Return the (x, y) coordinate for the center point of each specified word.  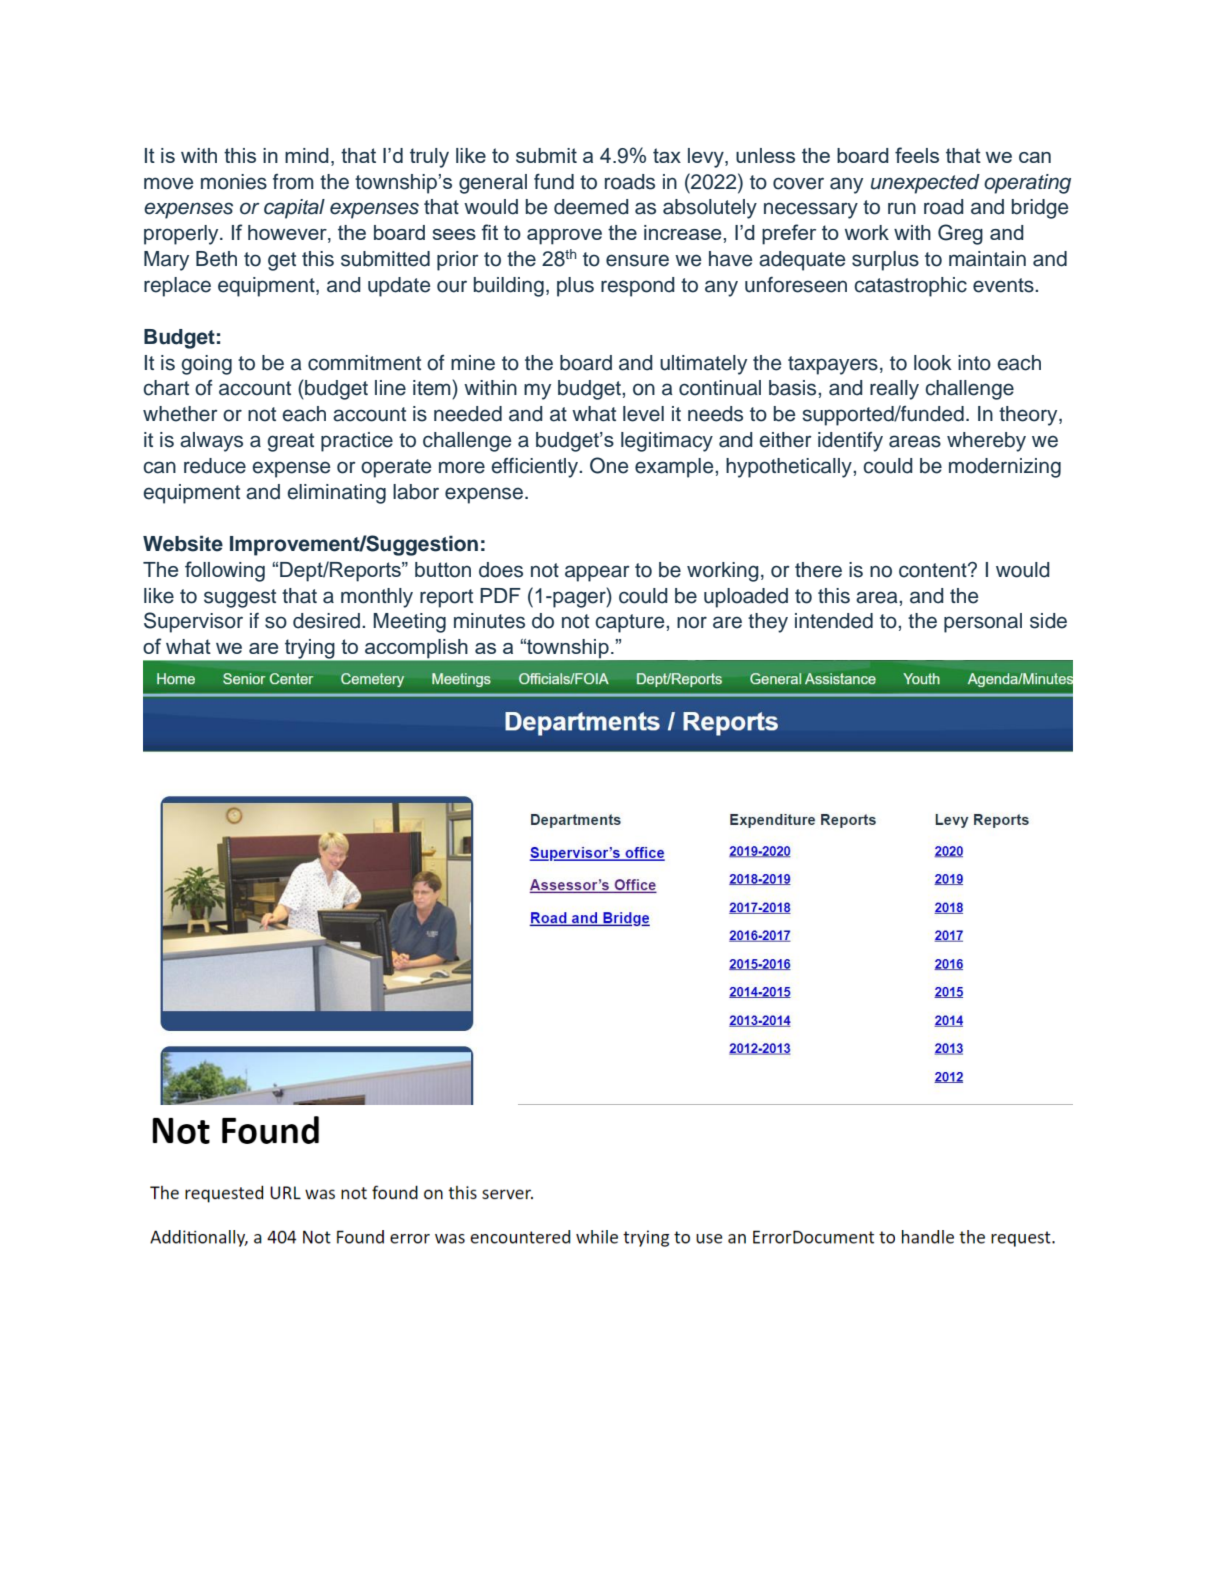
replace (177, 287)
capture (631, 623)
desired (326, 621)
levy (707, 158)
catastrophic (910, 287)
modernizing (1005, 468)
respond (638, 287)
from (293, 182)
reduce (215, 466)
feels (917, 155)
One (609, 465)
